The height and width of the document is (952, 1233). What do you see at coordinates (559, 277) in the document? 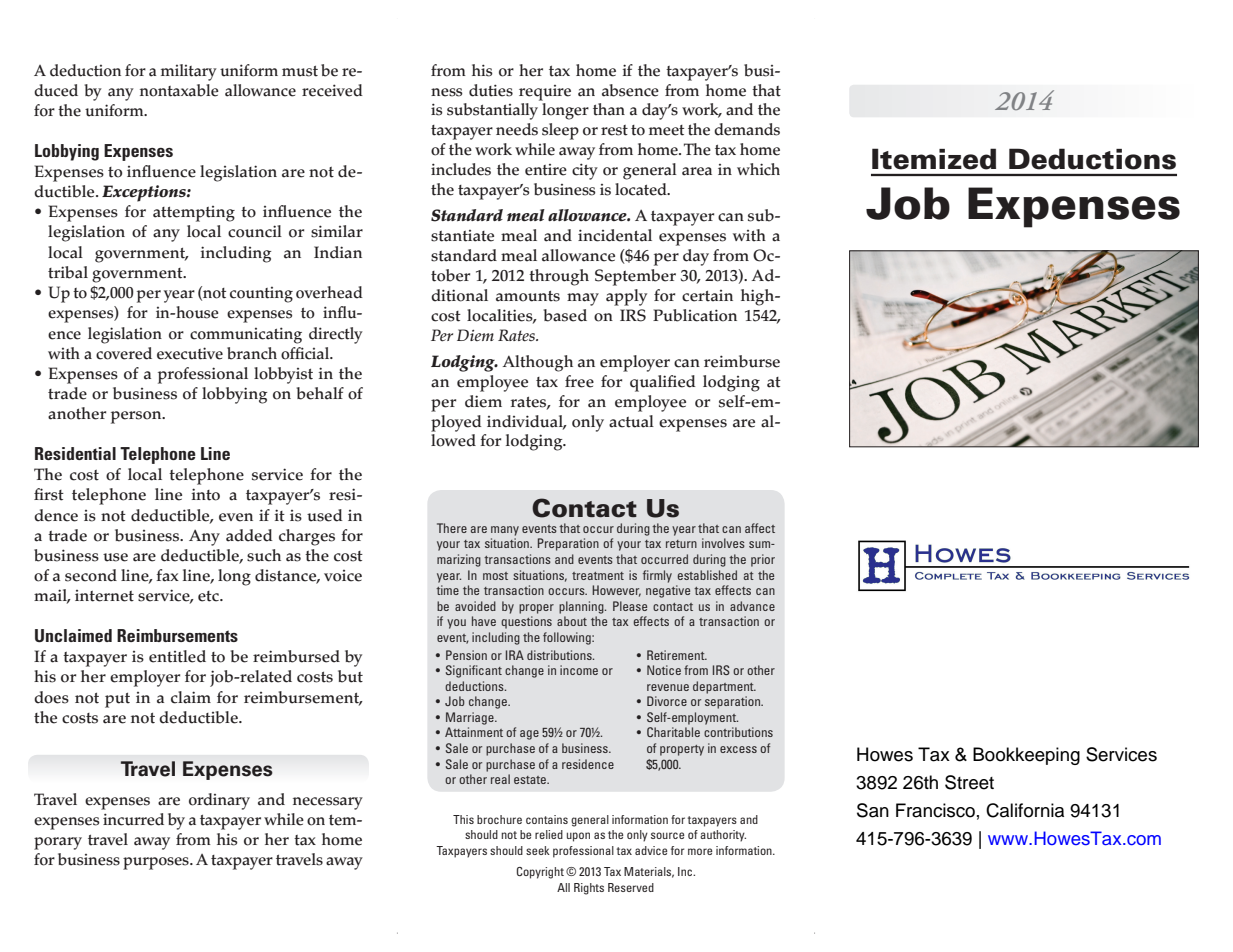
I see `through` at bounding box center [559, 277].
